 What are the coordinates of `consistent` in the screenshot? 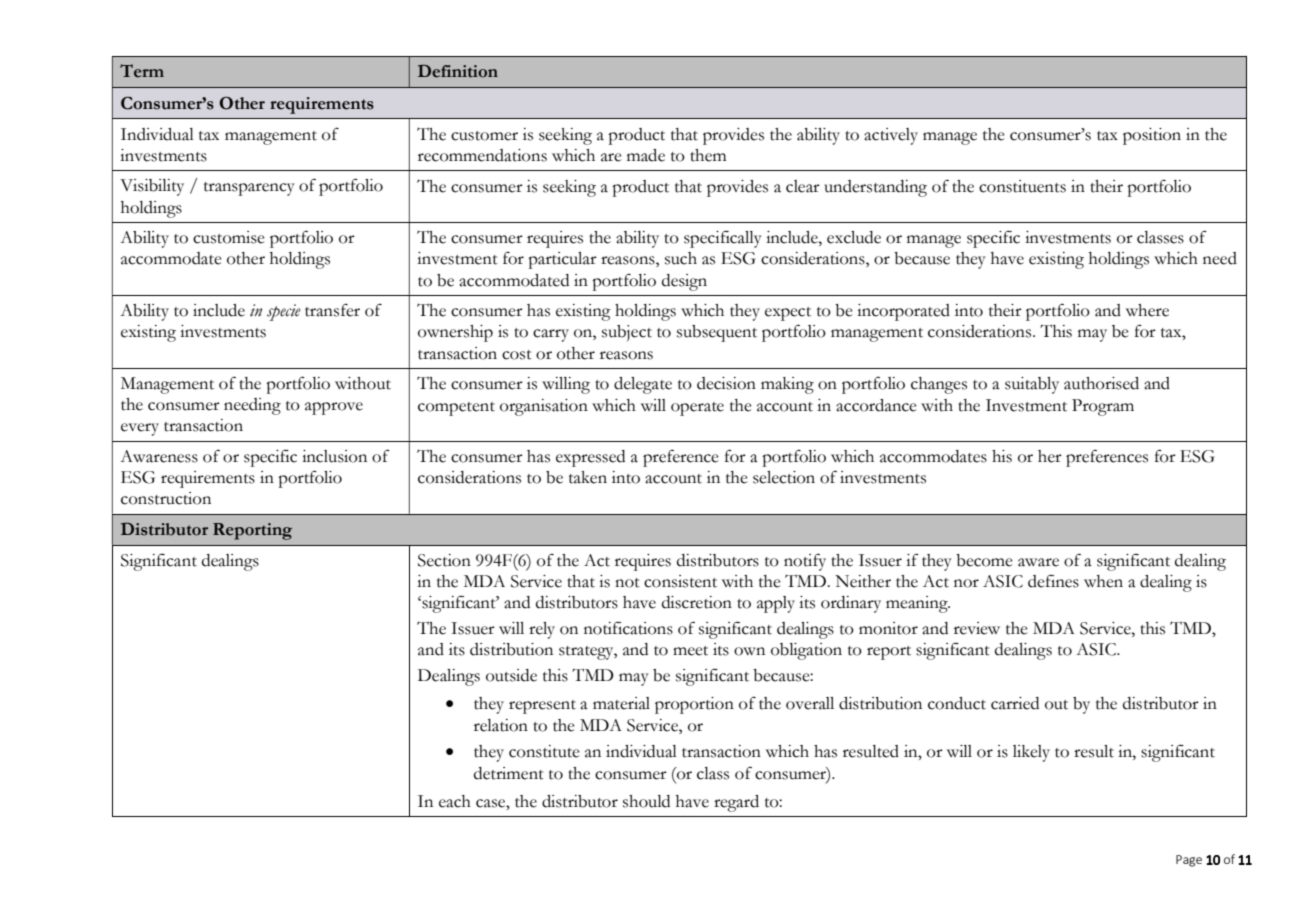 It's located at (680, 581).
